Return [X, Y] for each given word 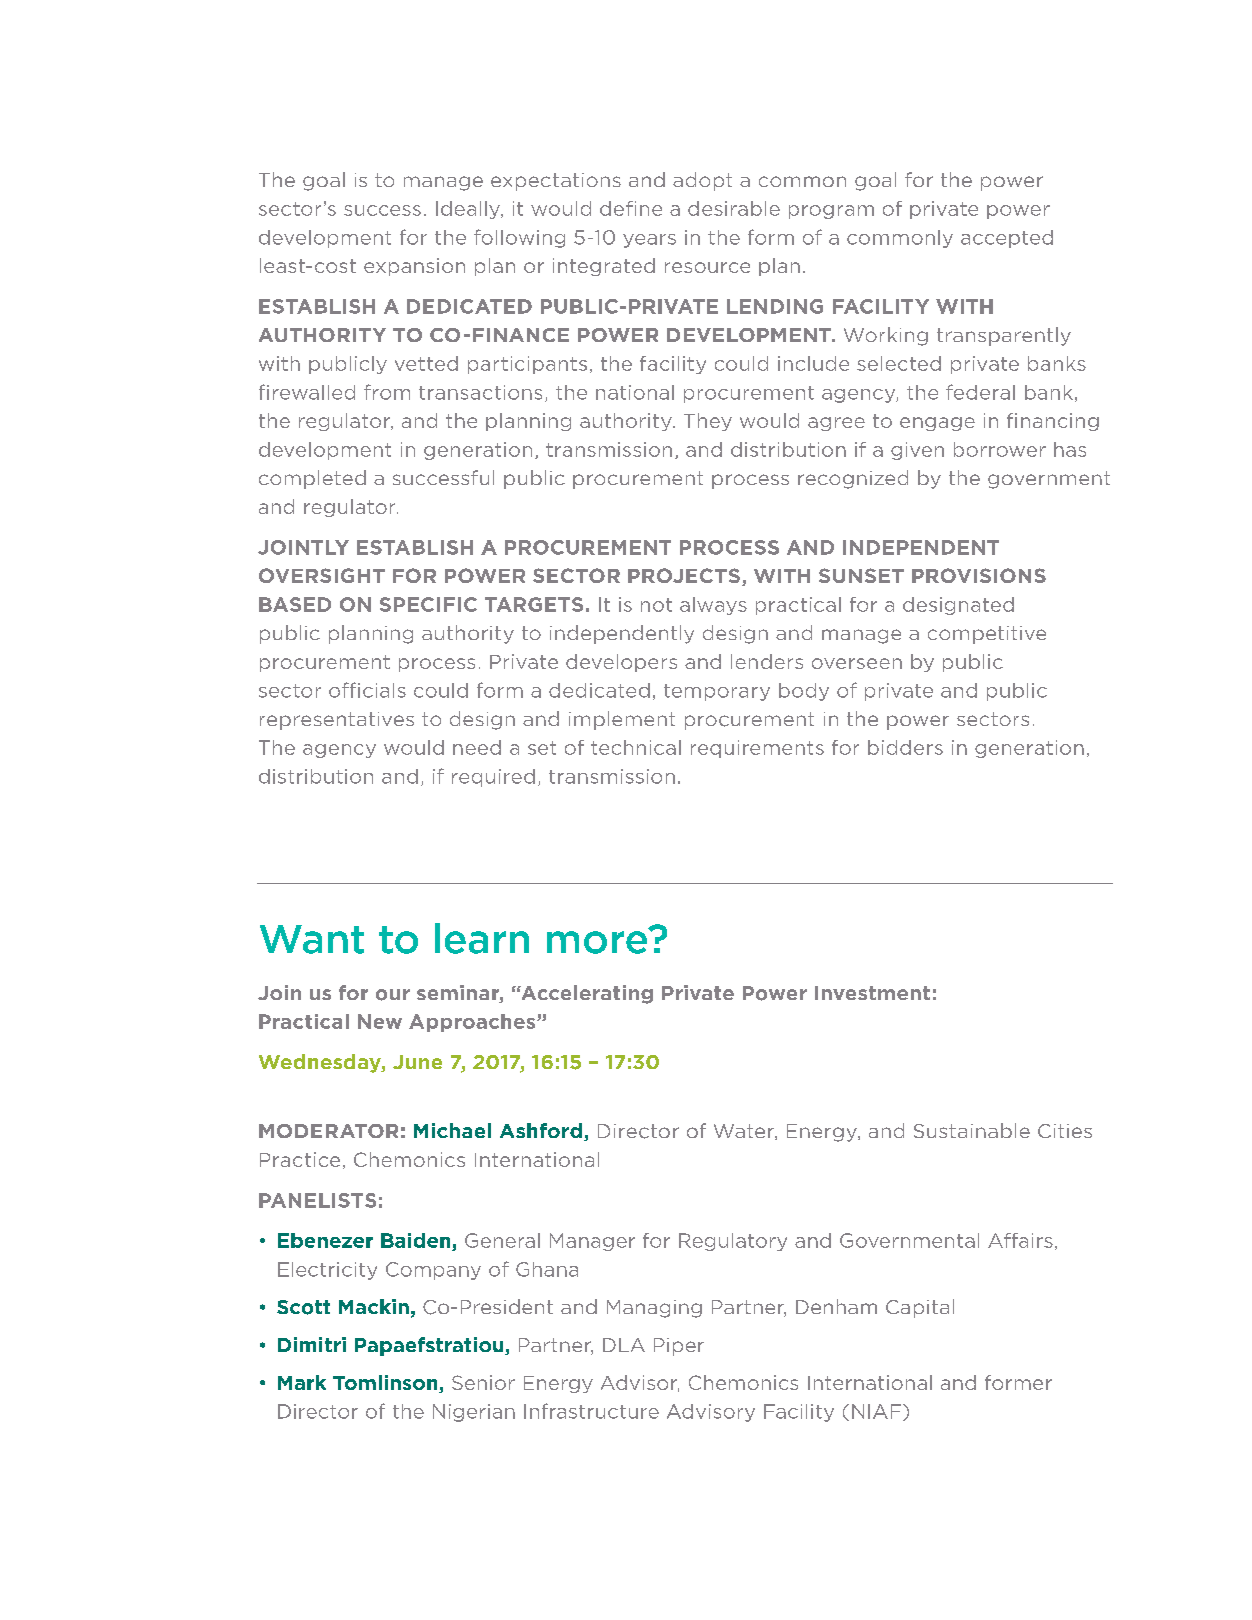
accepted [1007, 239]
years [649, 241]
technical [636, 747]
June [417, 1062]
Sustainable [972, 1130]
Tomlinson [386, 1384]
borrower [1000, 449]
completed [312, 479]
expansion [414, 267]
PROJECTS [684, 575]
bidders [905, 747]
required [493, 778]
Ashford [541, 1130]
